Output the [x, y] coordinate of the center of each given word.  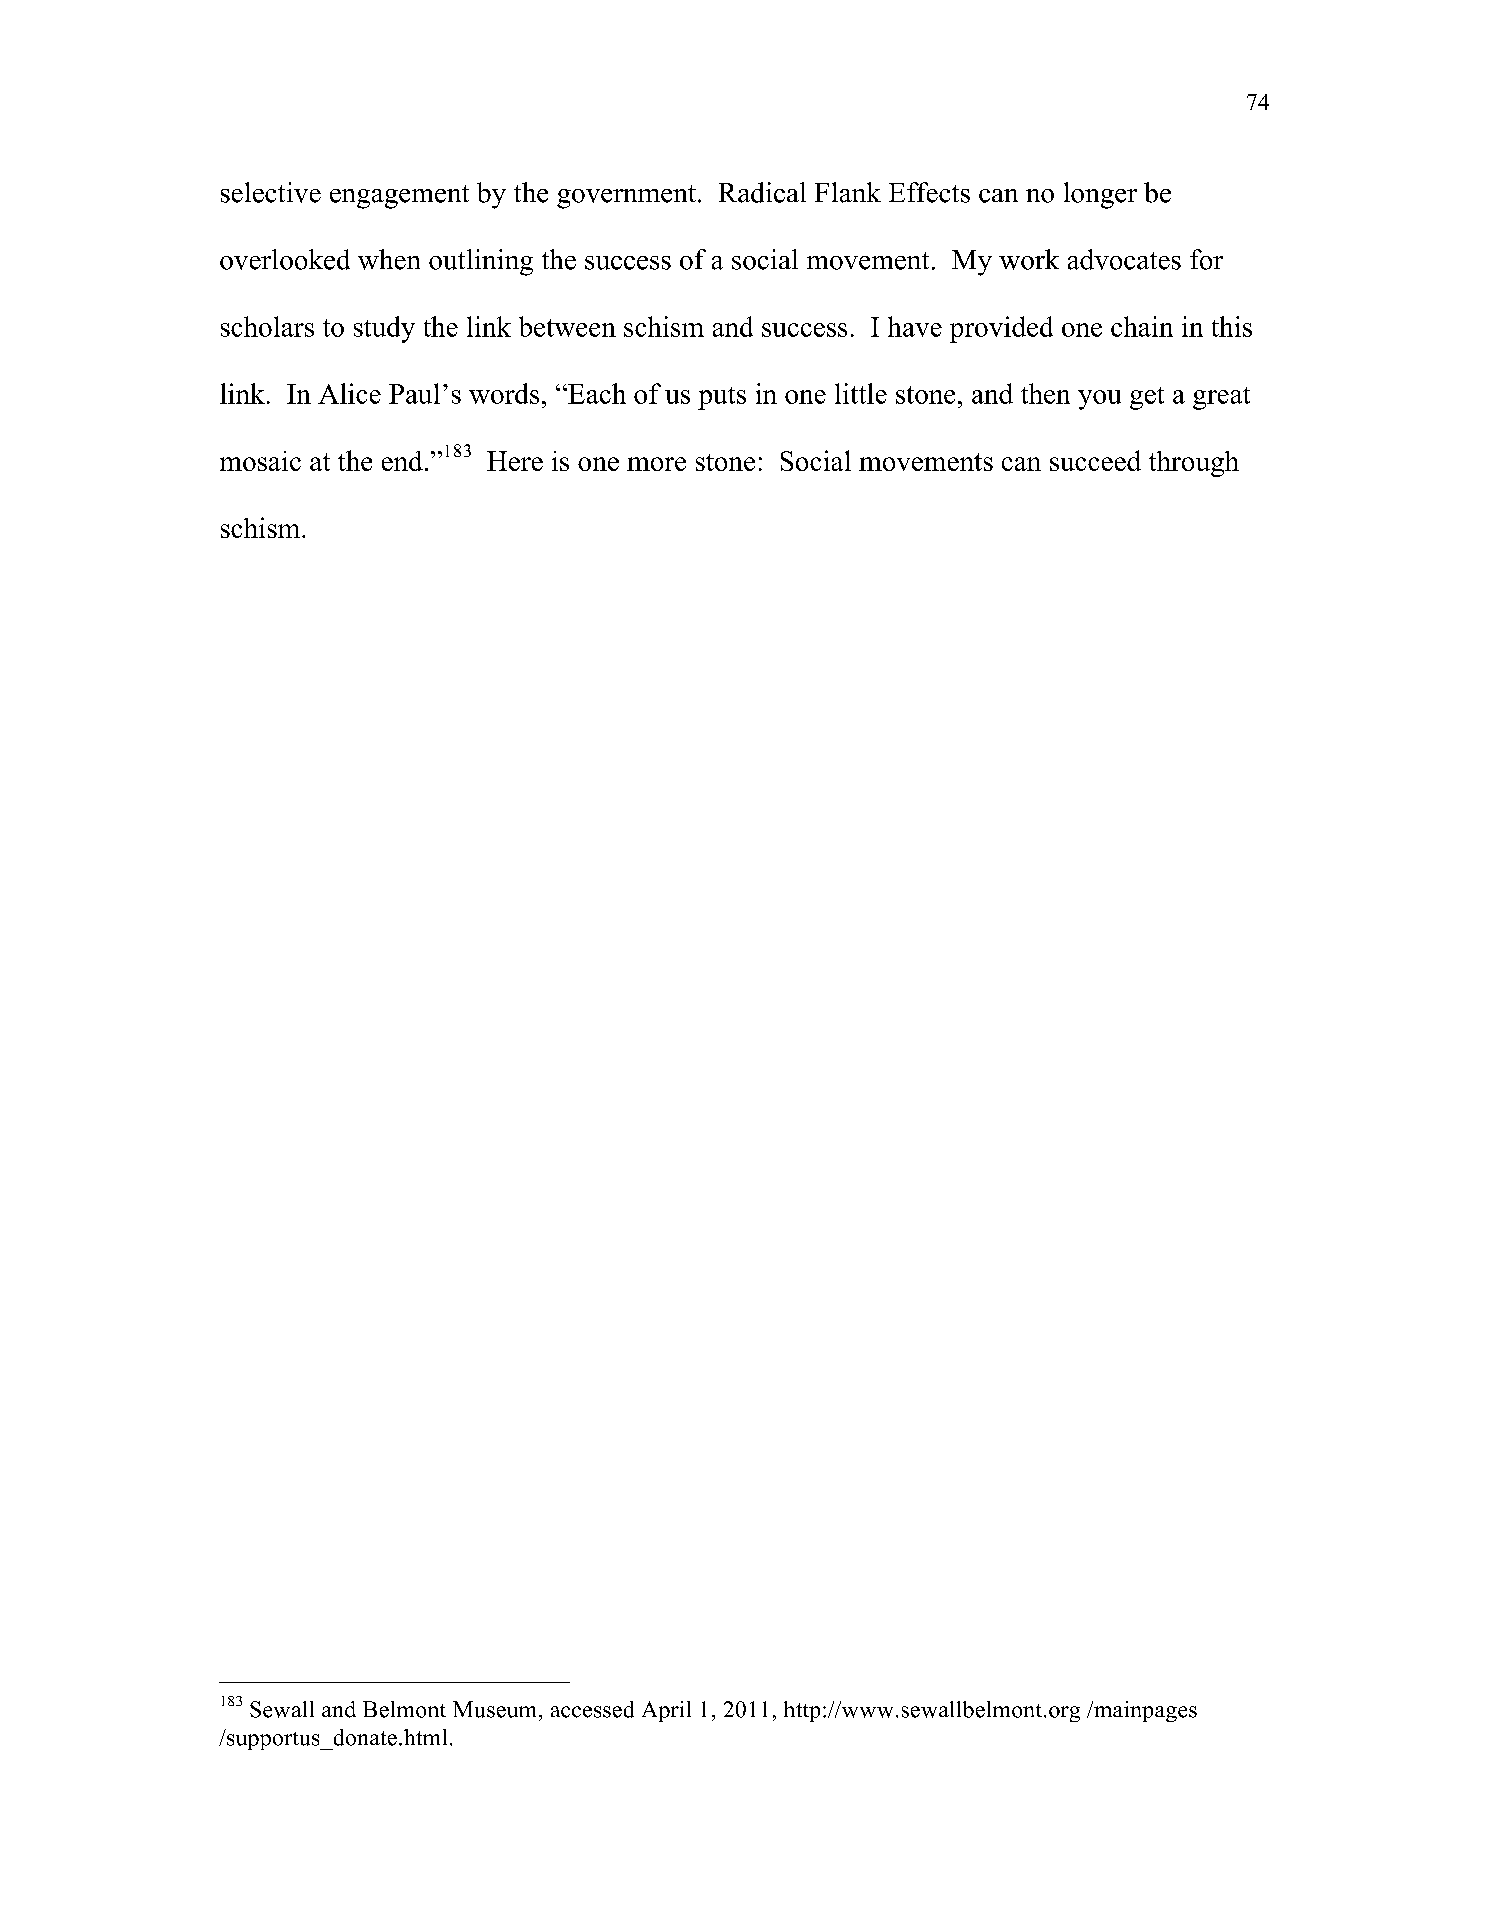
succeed [1095, 460]
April [666, 1711]
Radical [762, 192]
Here [515, 461]
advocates [1124, 259]
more [656, 464]
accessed [592, 1709]
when [389, 259]
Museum [496, 1709]
